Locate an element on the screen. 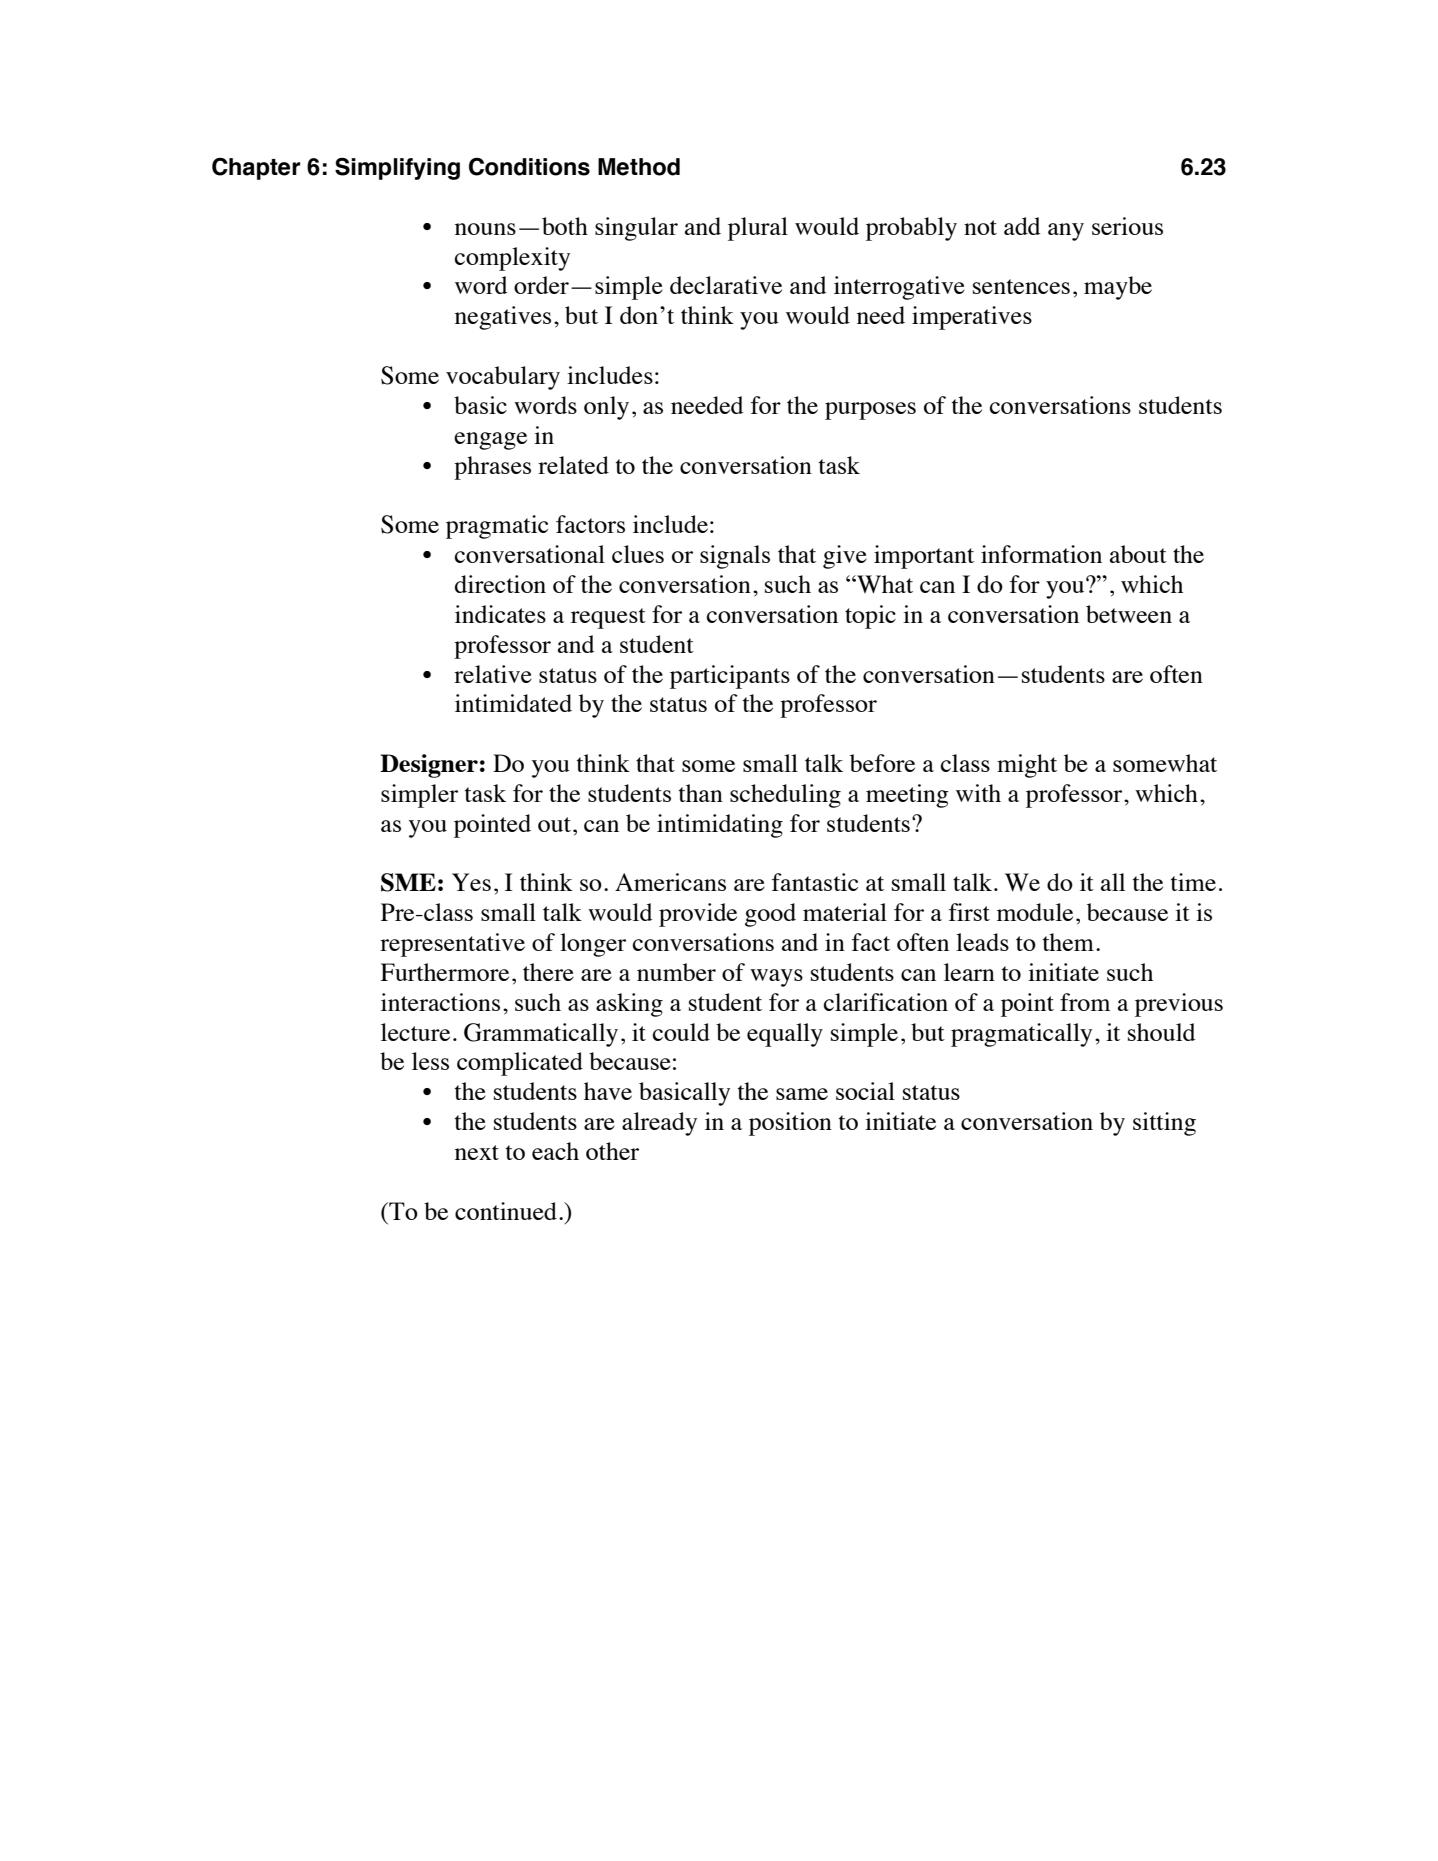  only is located at coordinates (606, 408).
